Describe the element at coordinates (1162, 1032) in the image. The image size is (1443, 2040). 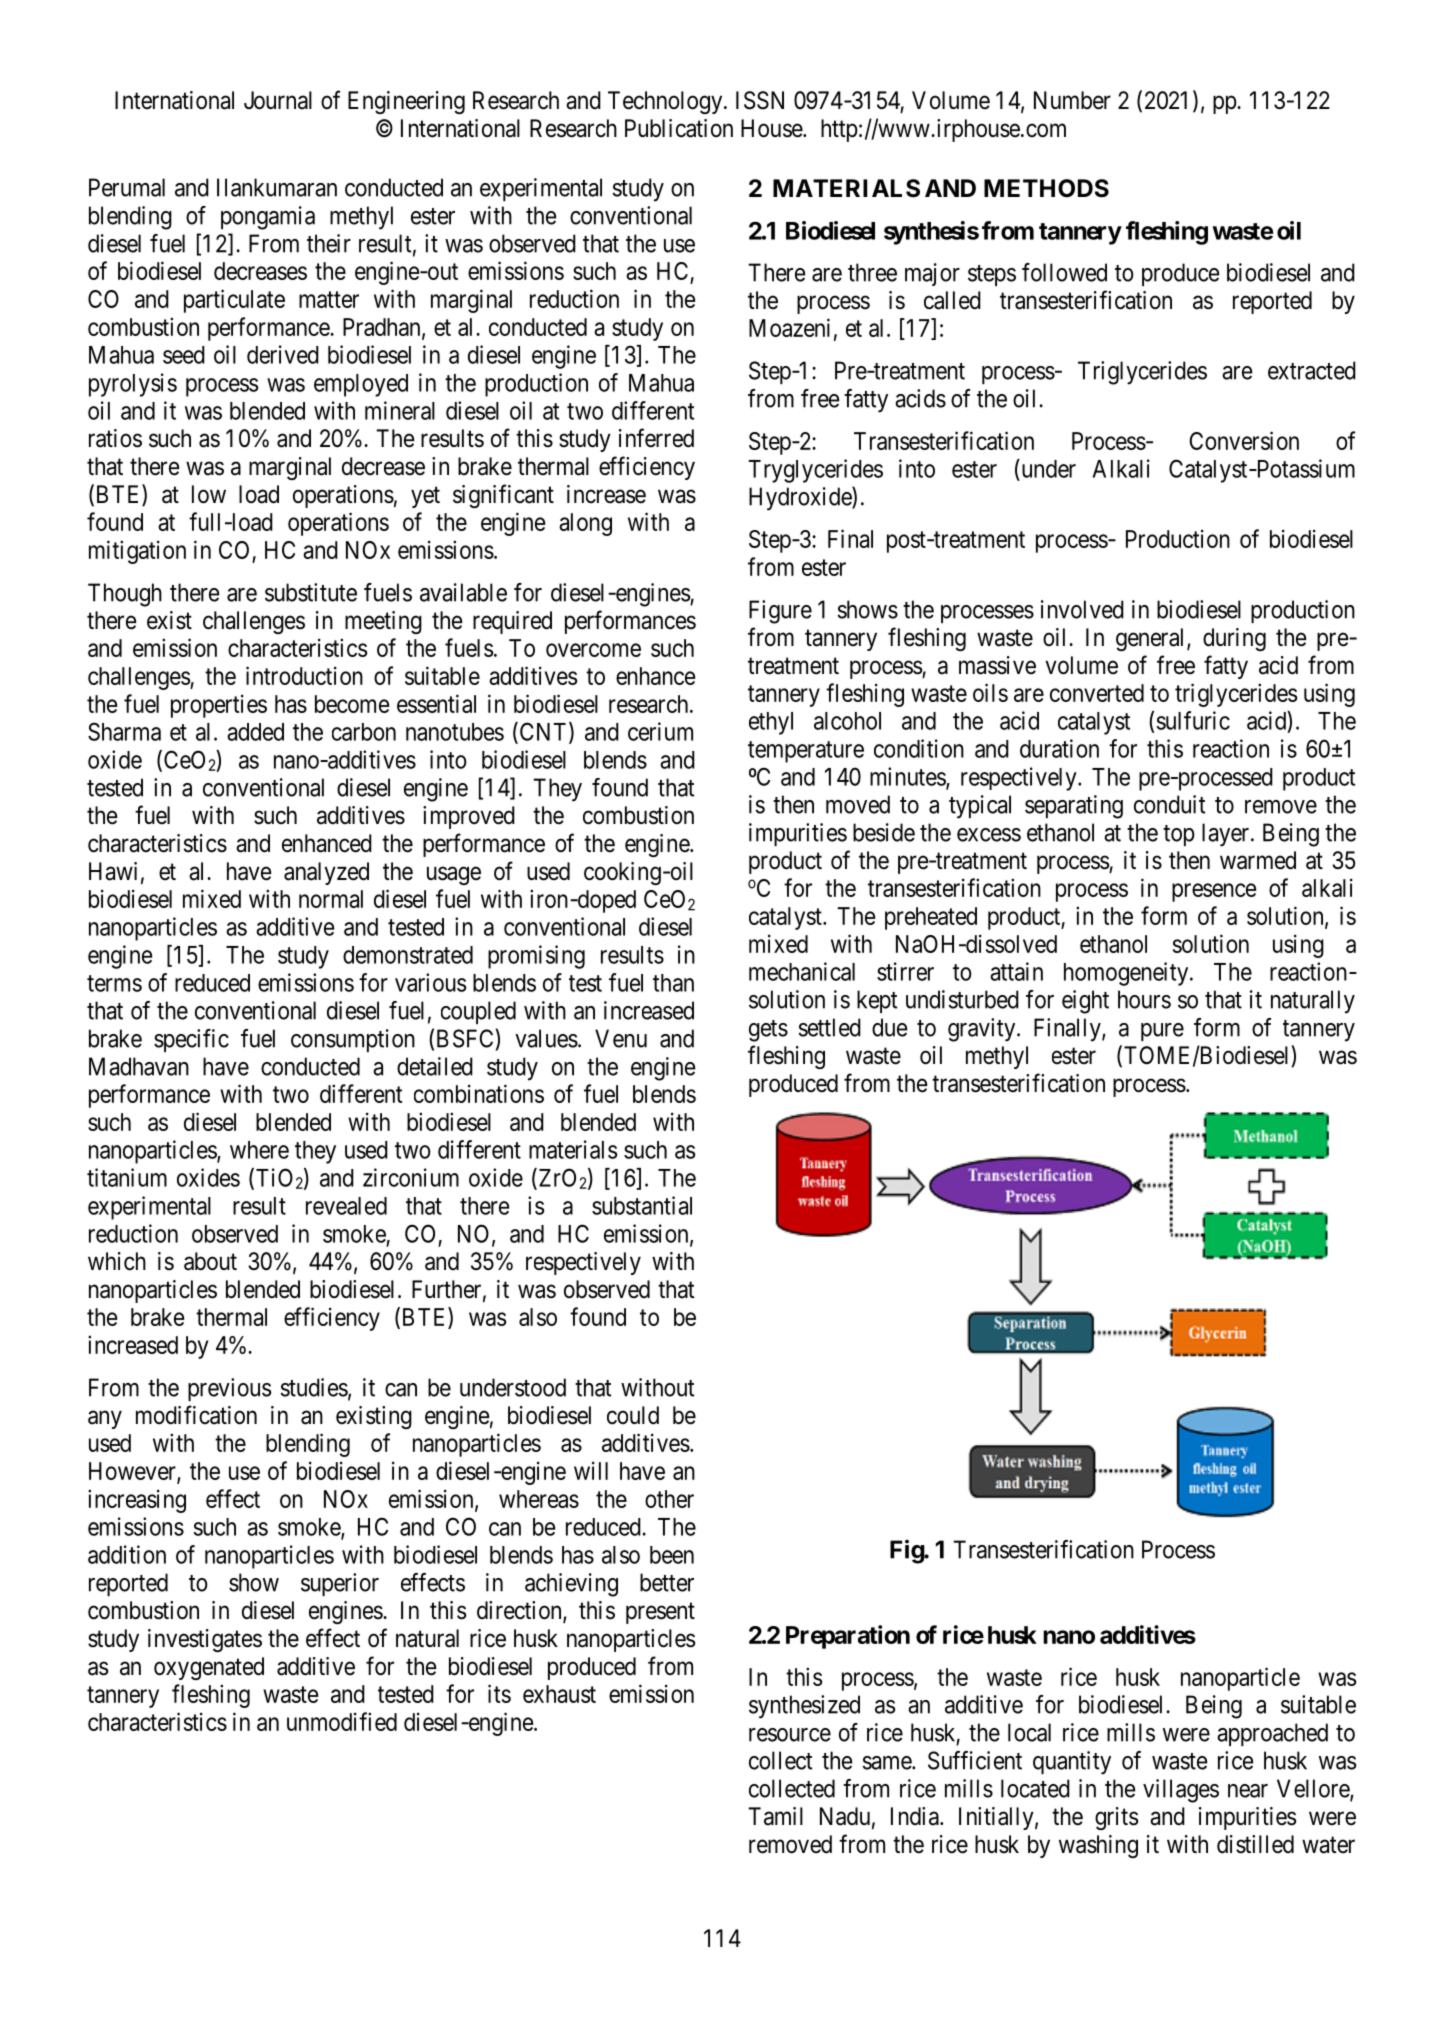
I see `pure` at that location.
